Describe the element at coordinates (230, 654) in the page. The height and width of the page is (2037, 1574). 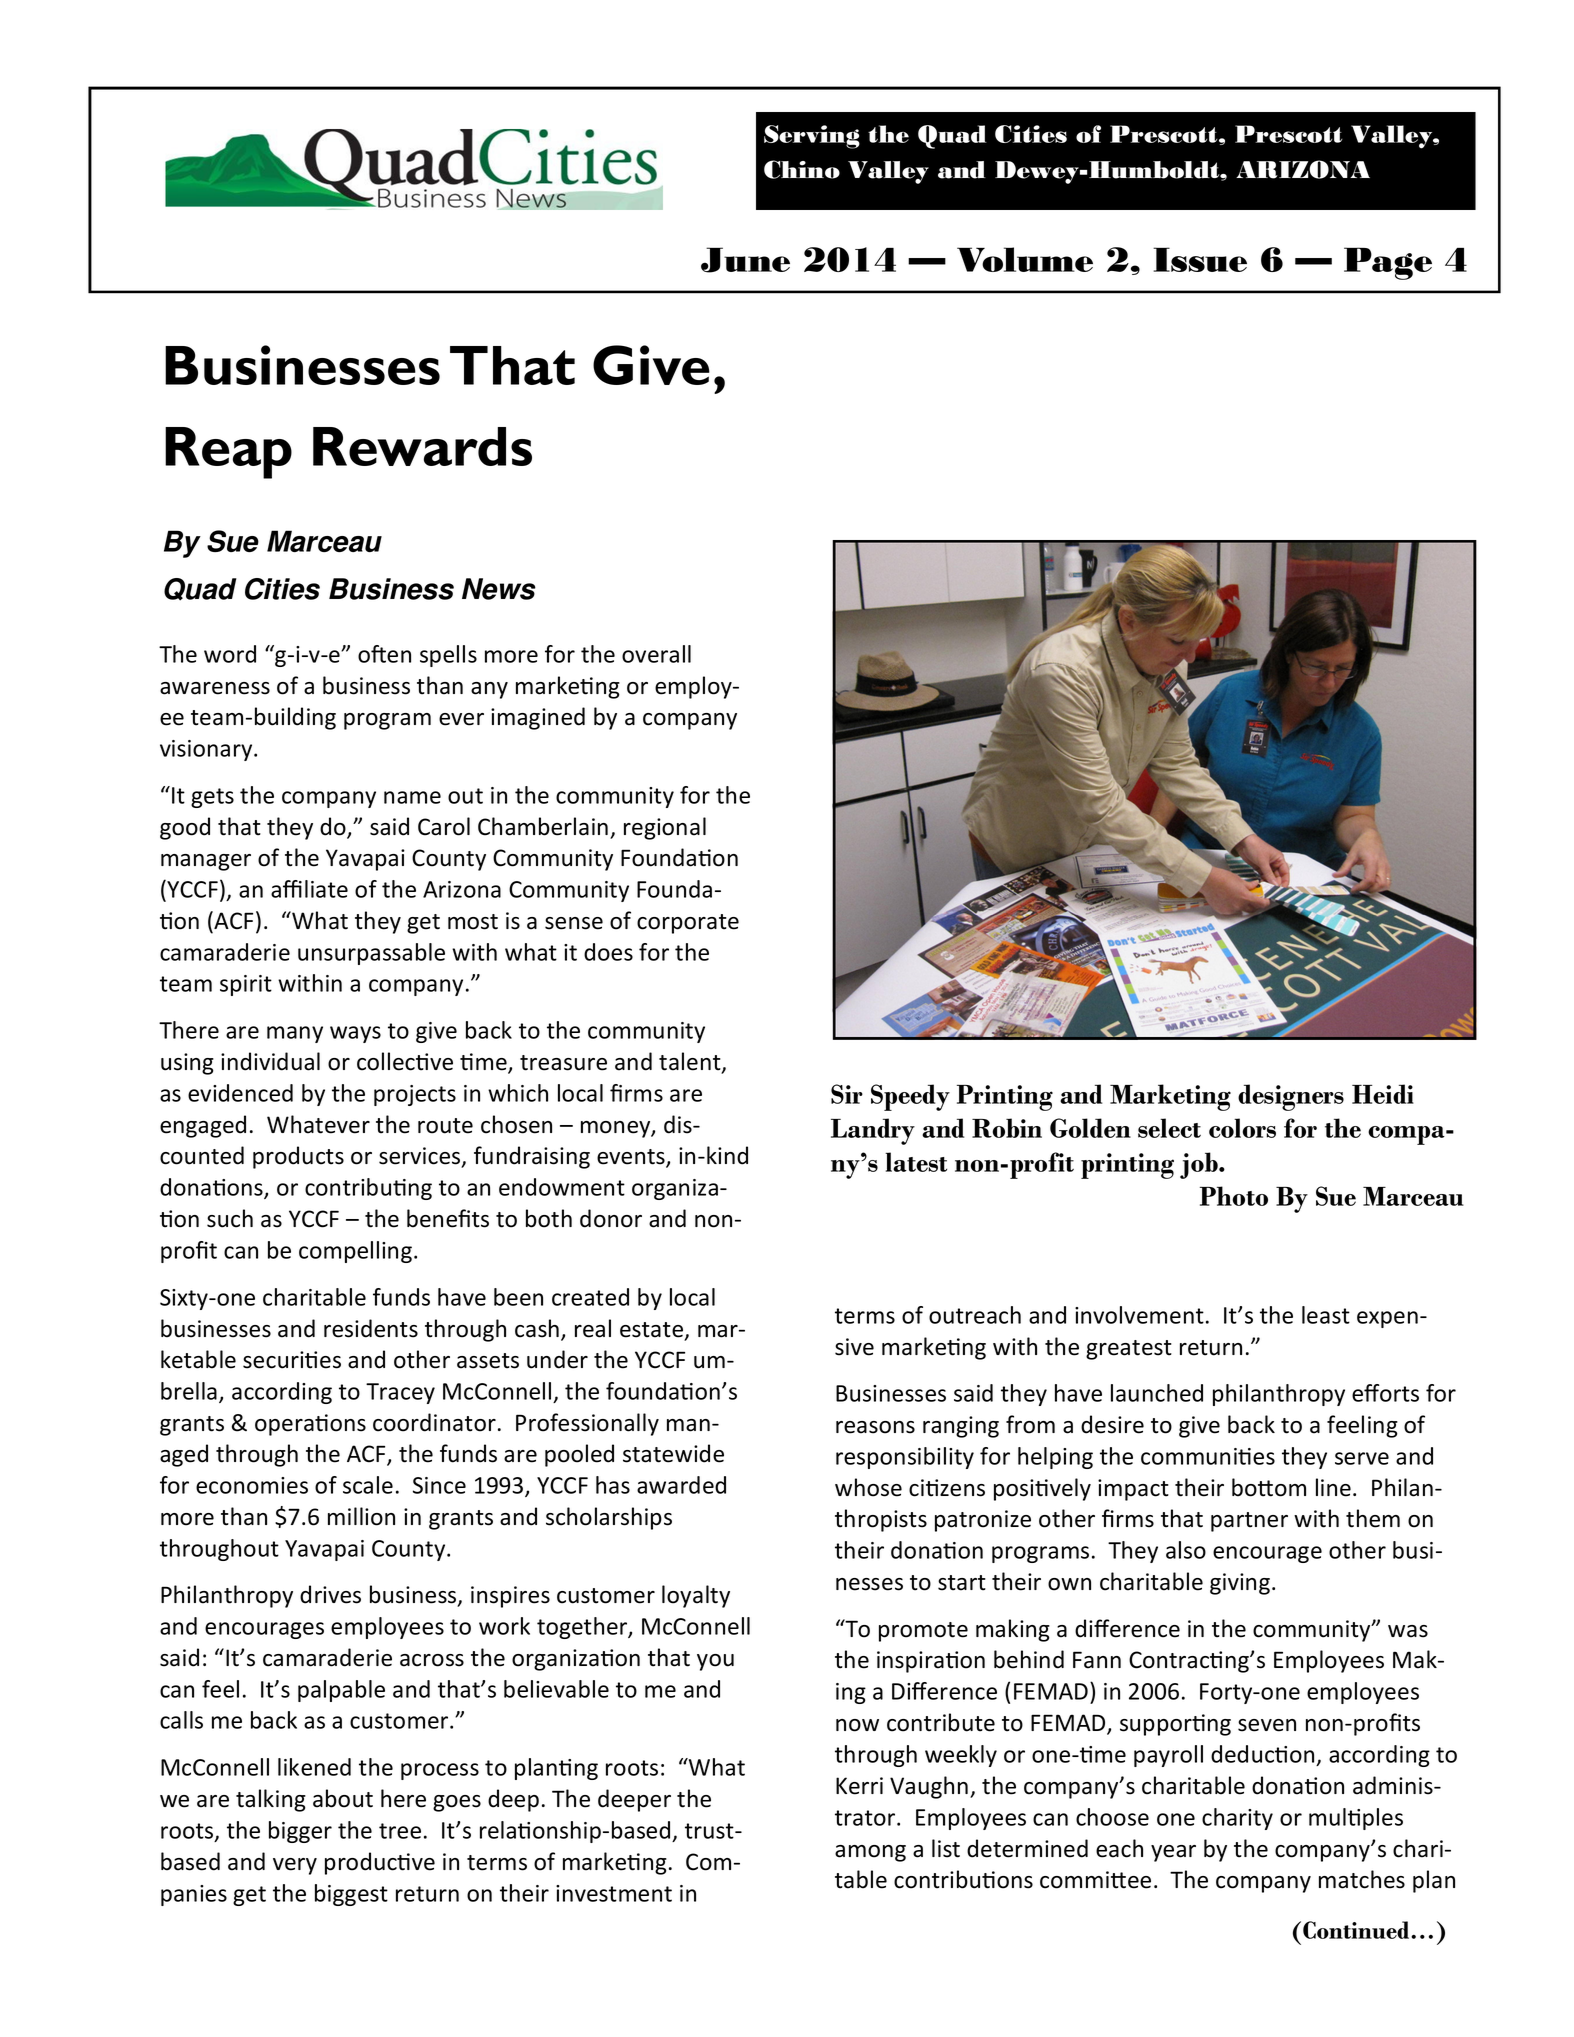
I see `word` at that location.
